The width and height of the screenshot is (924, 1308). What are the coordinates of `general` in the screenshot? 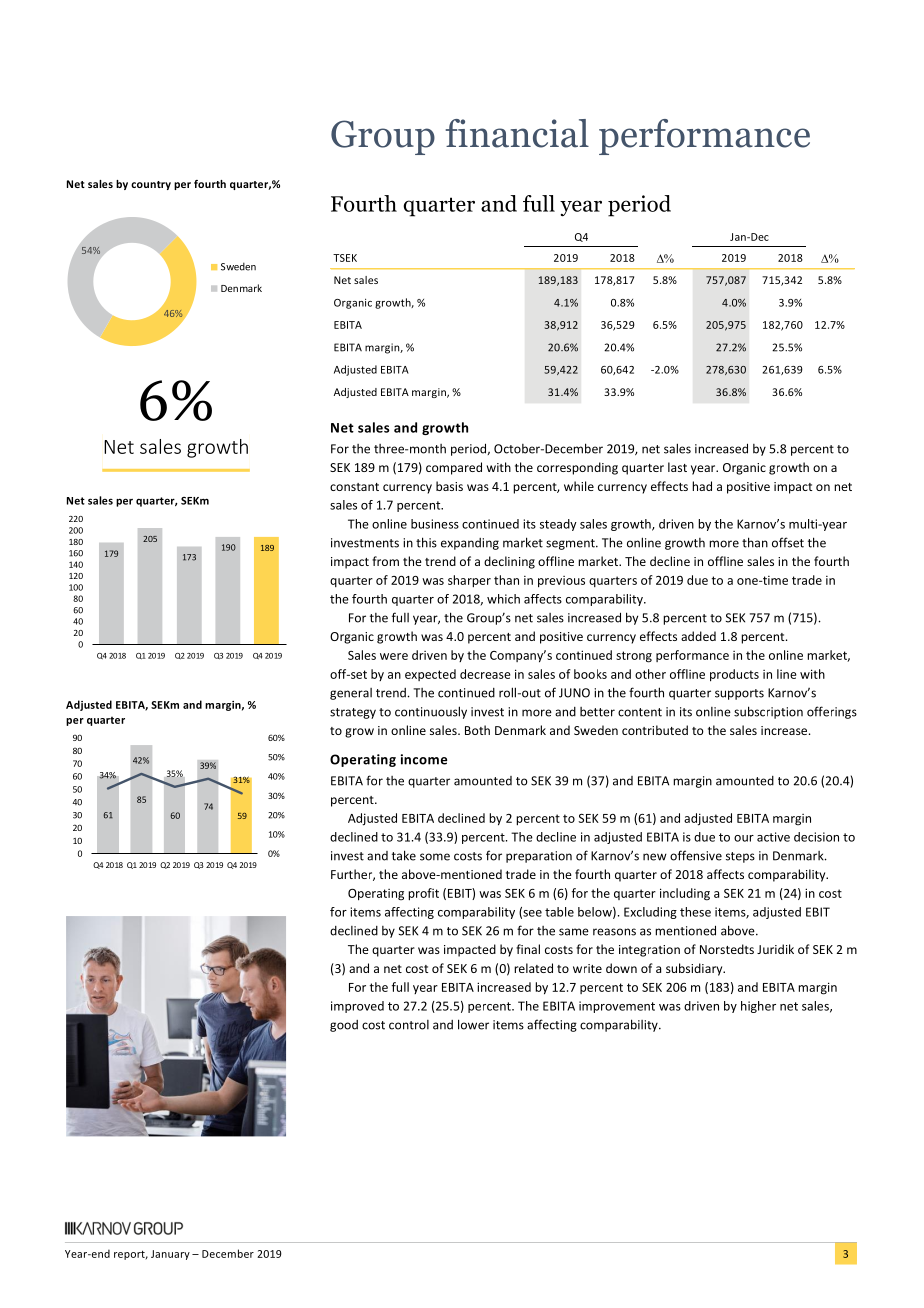 It's located at (351, 694).
